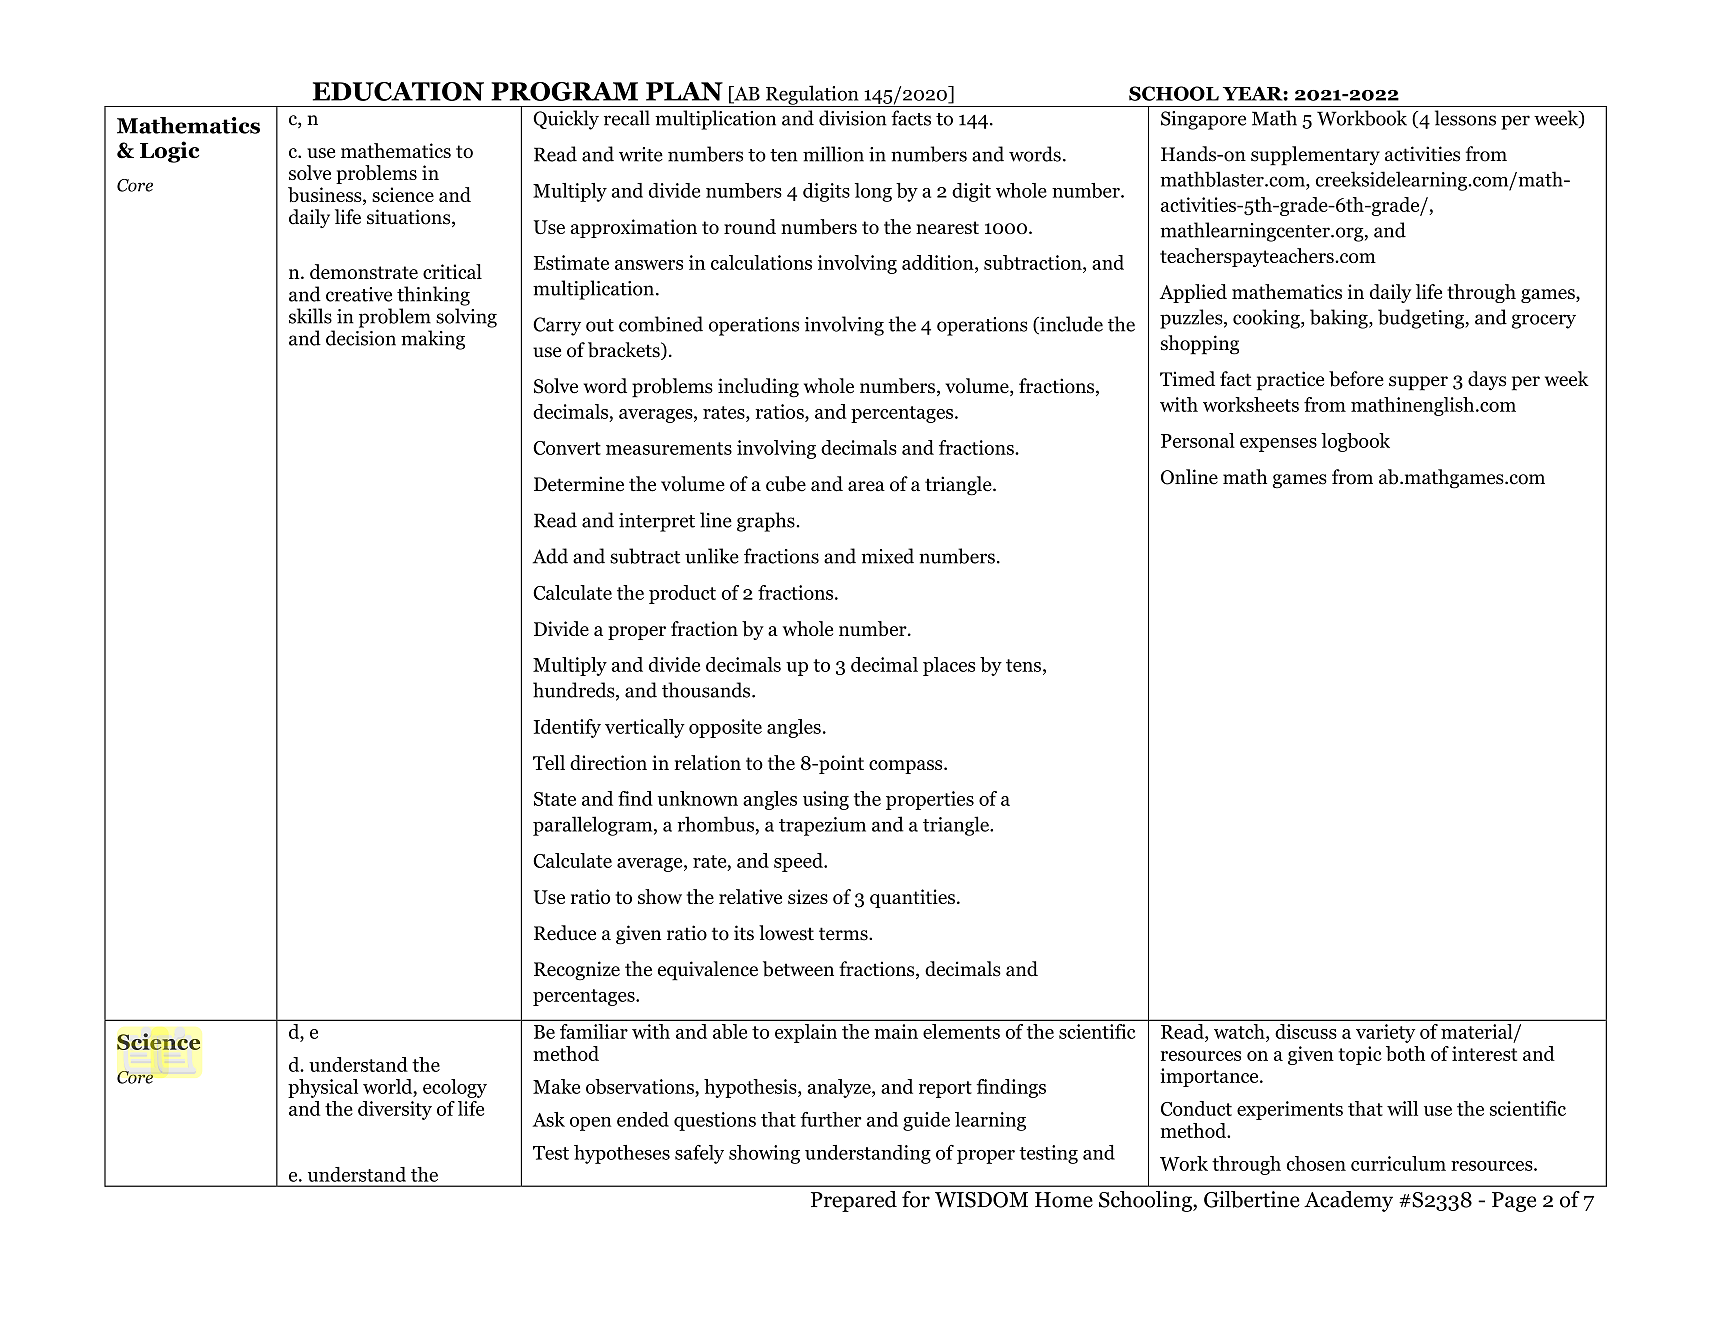 The image size is (1711, 1322). I want to click on Determine, so click(579, 484).
